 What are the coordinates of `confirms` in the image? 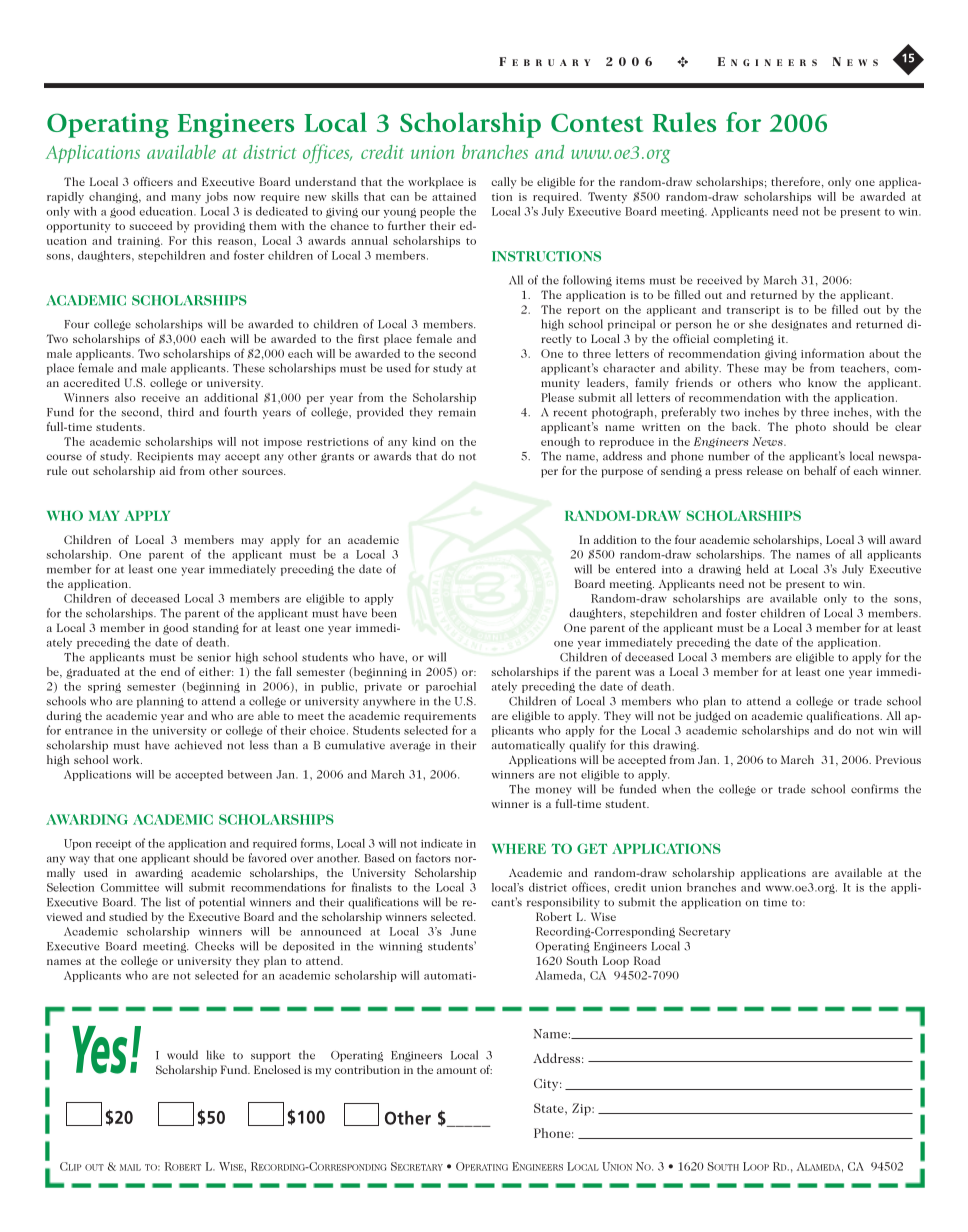 It's located at (875, 789).
